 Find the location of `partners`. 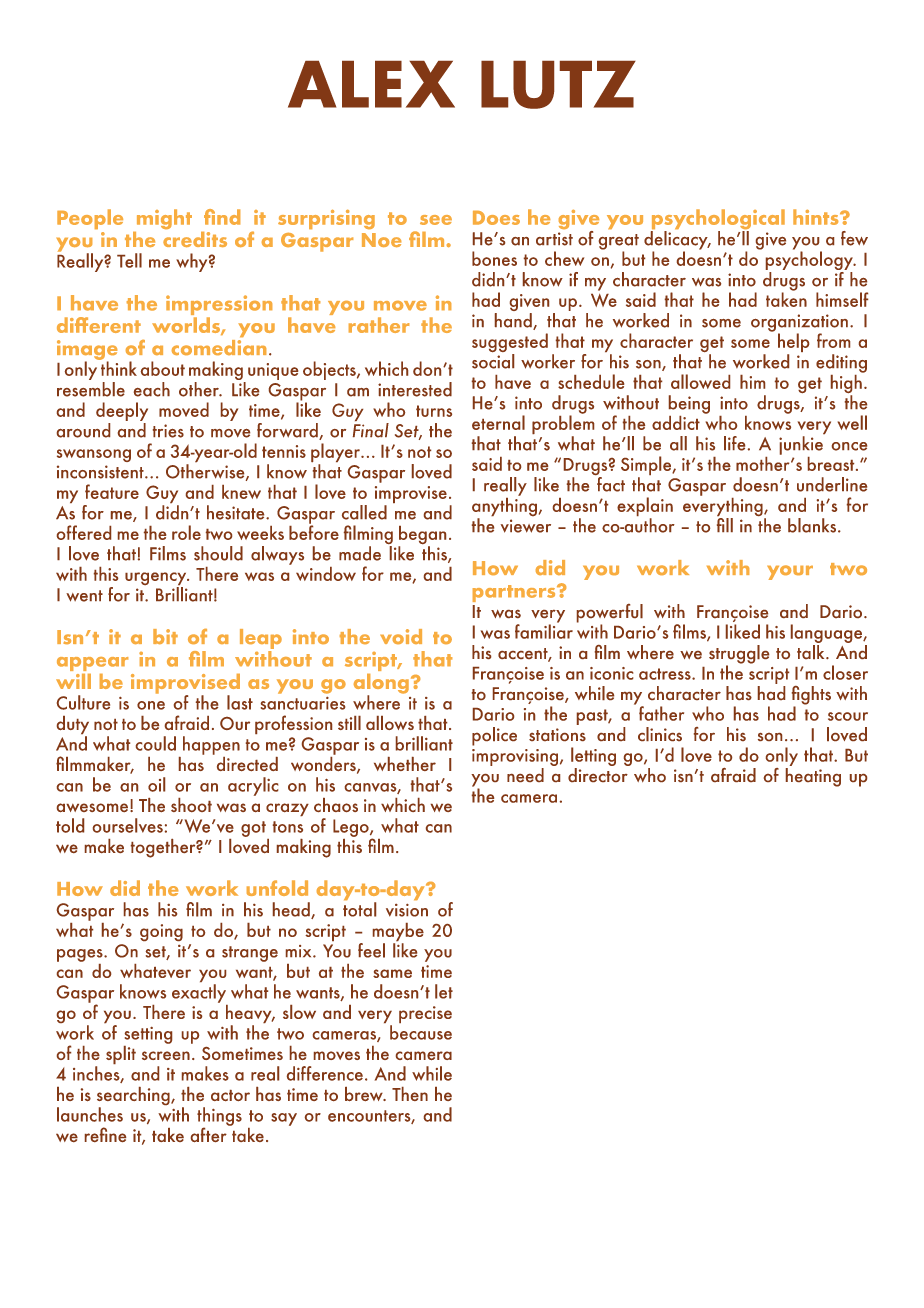

partners is located at coordinates (515, 593).
